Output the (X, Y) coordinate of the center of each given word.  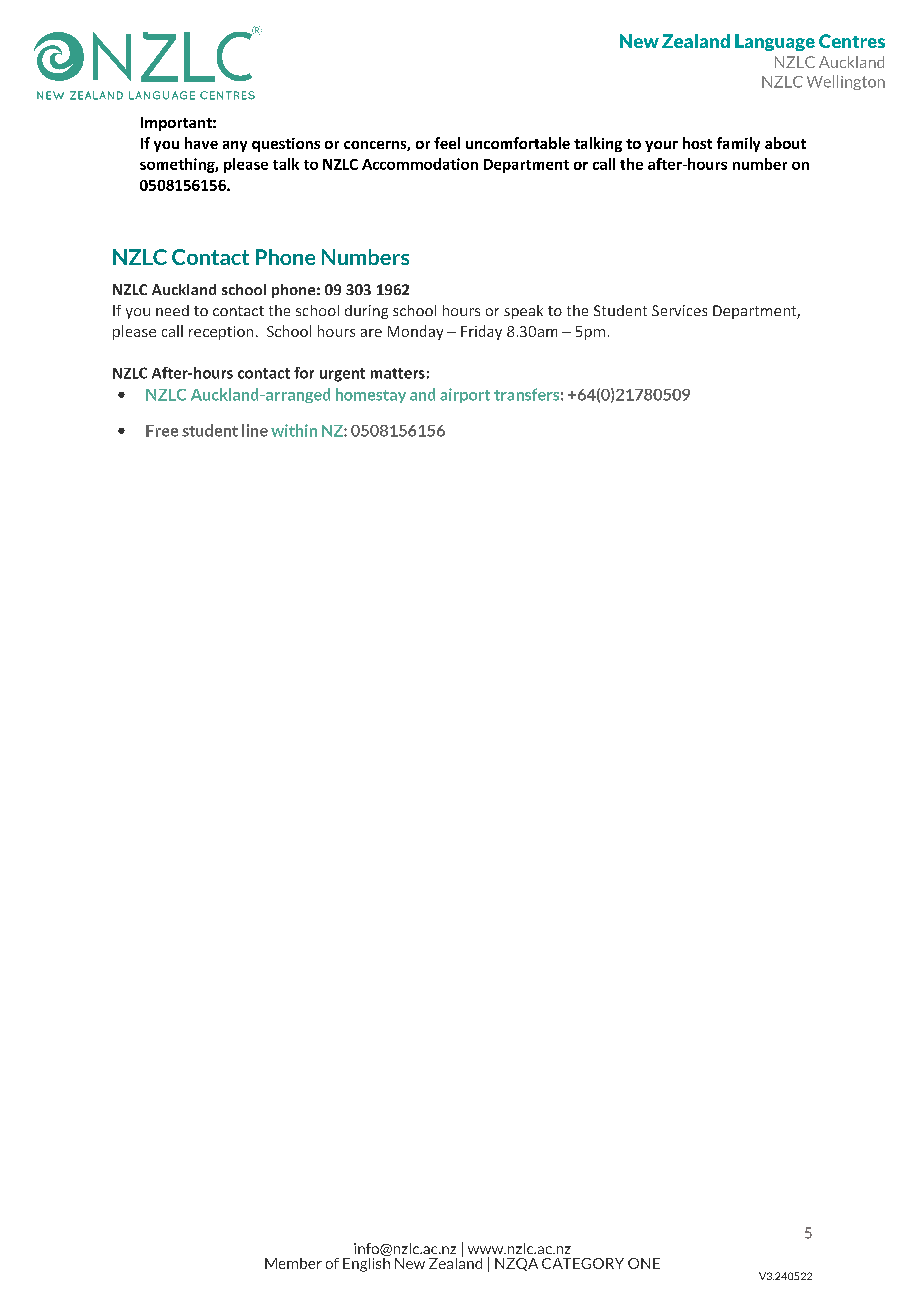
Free (162, 431)
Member (293, 1263)
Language (775, 42)
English (366, 1263)
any (235, 146)
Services (679, 310)
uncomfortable (518, 143)
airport (465, 395)
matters (398, 373)
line (255, 430)
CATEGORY (583, 1263)
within (294, 430)
